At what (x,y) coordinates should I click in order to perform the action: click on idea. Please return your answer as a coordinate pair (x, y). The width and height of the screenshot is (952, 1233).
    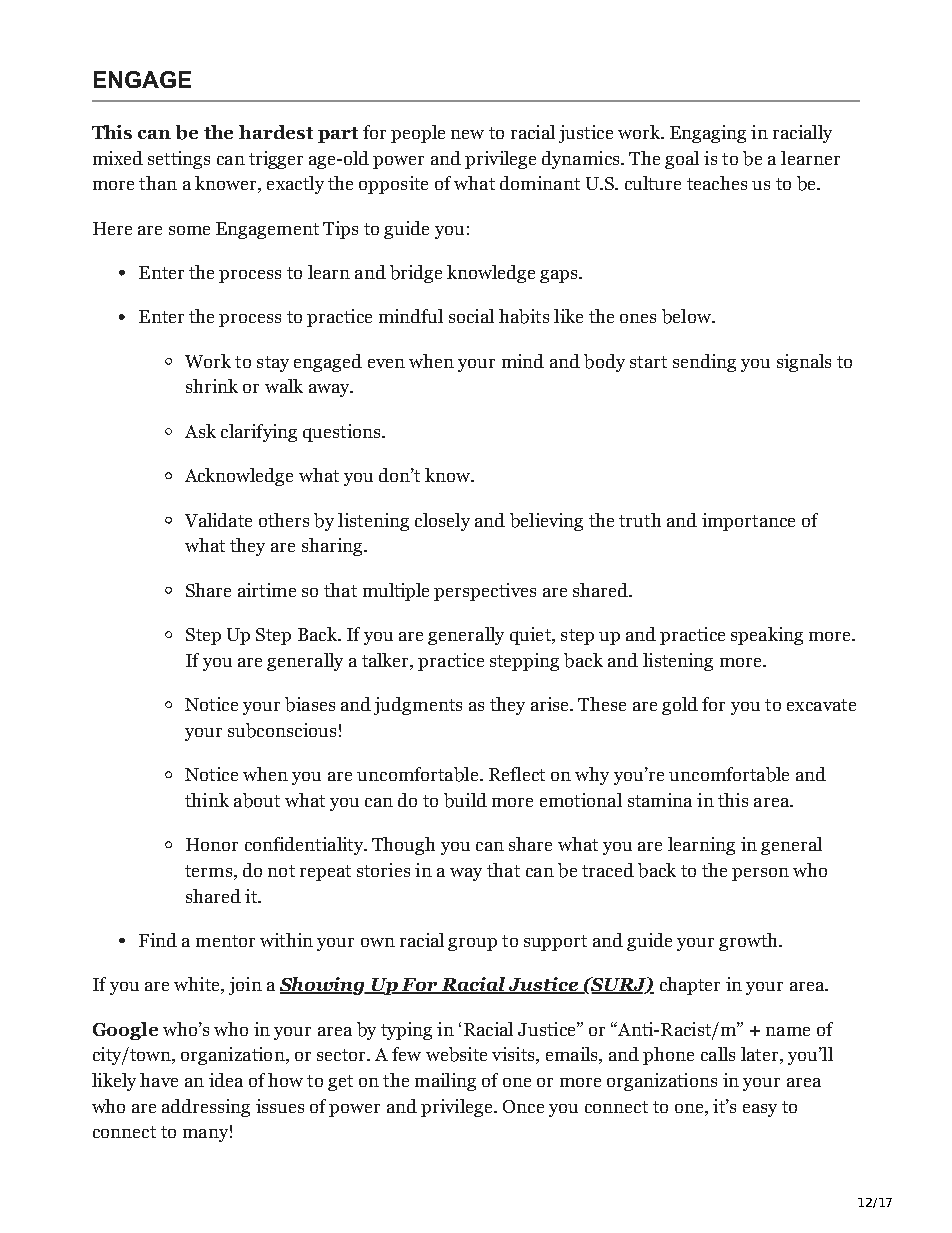
    Looking at the image, I should click on (226, 1080).
